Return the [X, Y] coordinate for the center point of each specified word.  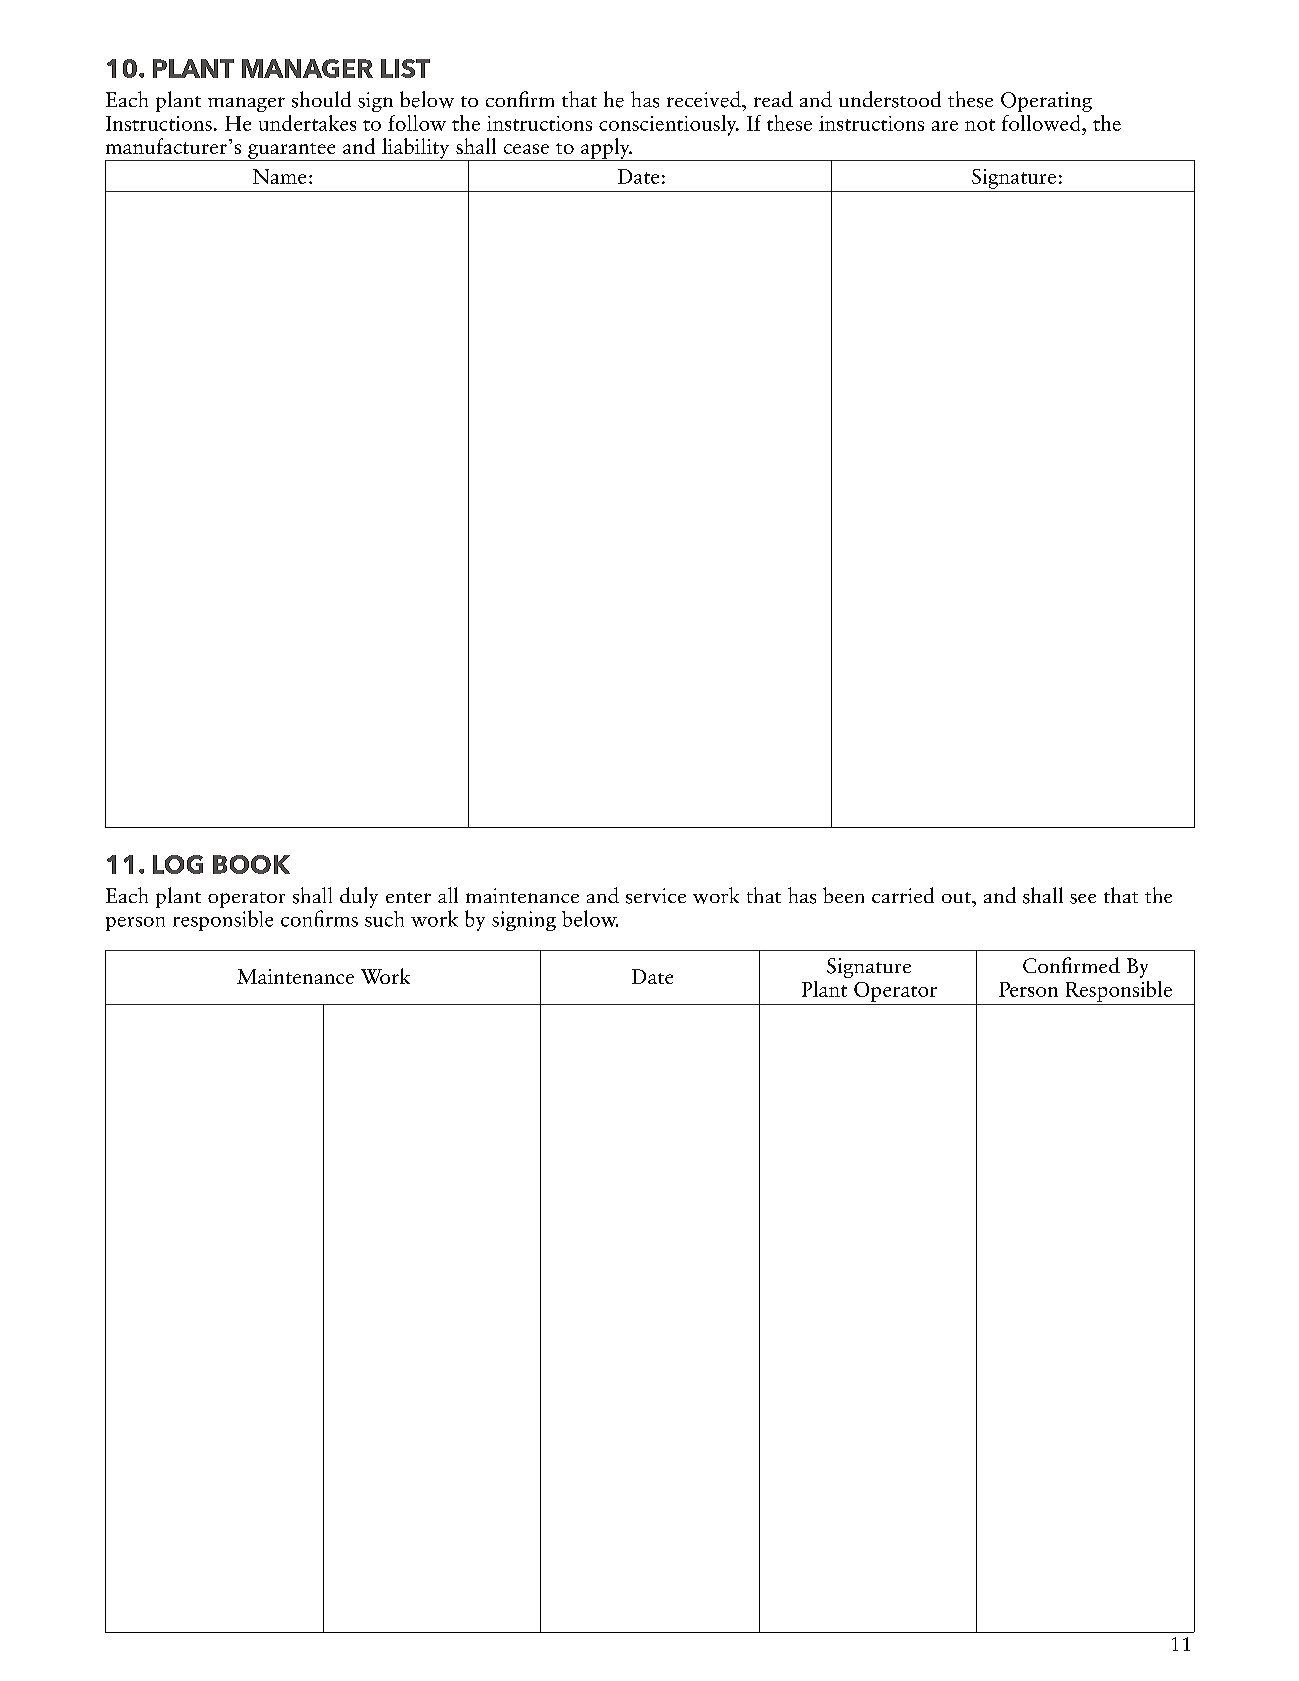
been [843, 895]
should [321, 99]
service [656, 896]
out [957, 897]
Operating [1046, 102]
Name [279, 176]
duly [359, 897]
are [945, 126]
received [705, 99]
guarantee [292, 152]
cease [526, 149]
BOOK [251, 864]
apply [605, 149]
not [980, 125]
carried [903, 895]
